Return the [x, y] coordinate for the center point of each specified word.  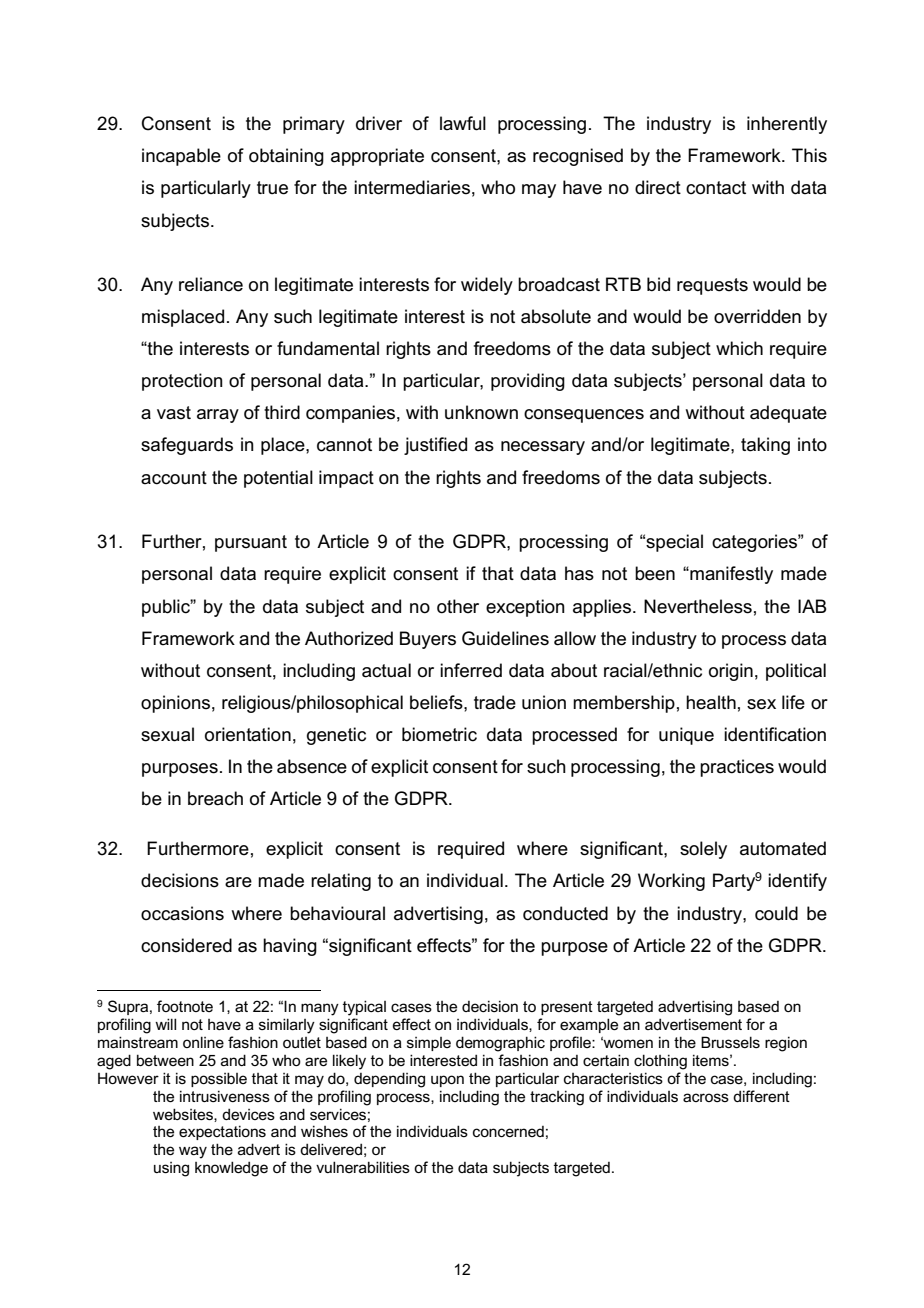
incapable [181, 157]
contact [716, 188]
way [193, 1152]
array [218, 416]
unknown [481, 412]
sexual [167, 734]
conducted [565, 913]
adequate [788, 414]
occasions [182, 913]
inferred [471, 670]
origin [731, 672]
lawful [463, 123]
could [776, 913]
